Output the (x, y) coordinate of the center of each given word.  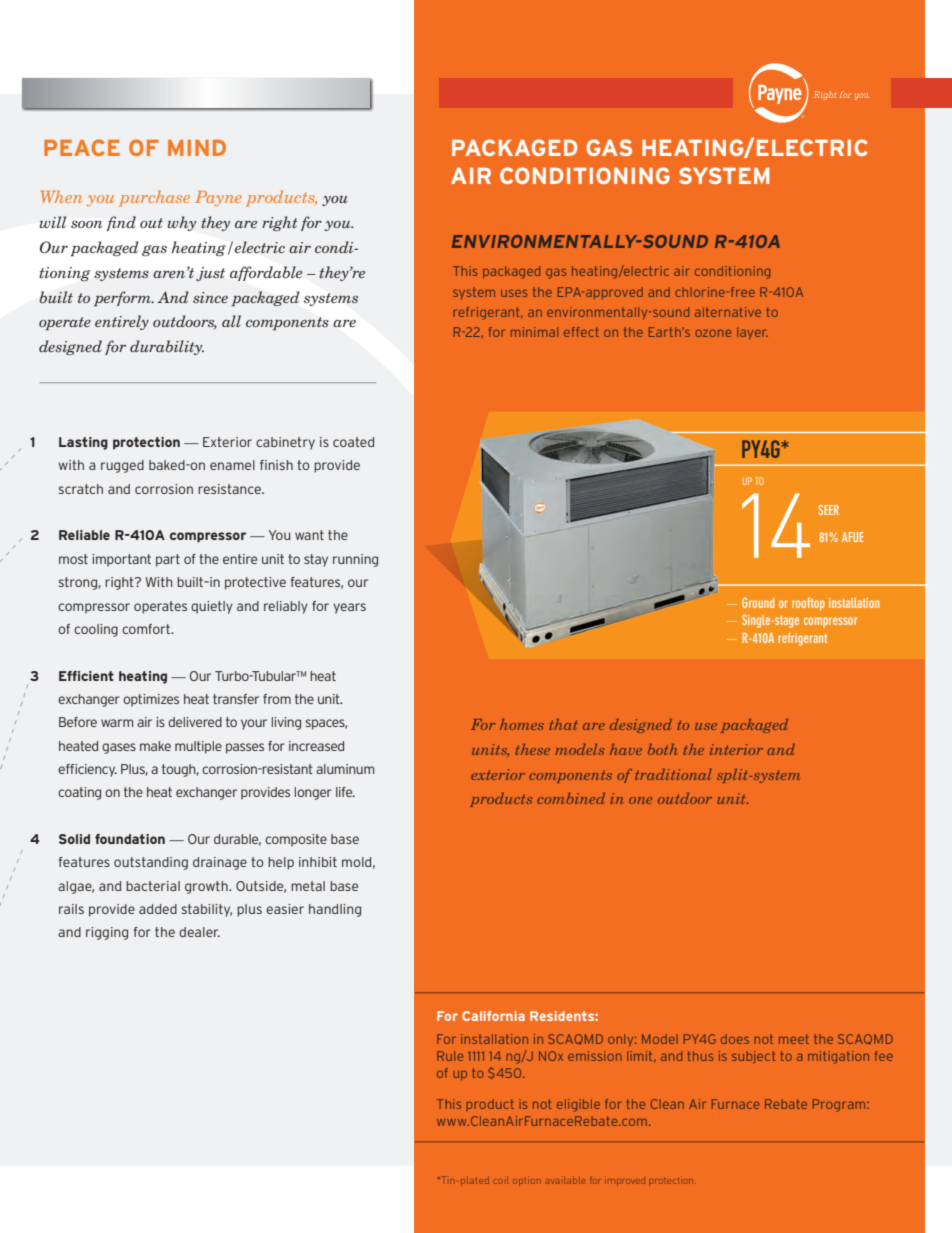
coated (353, 442)
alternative (728, 312)
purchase (154, 198)
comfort (147, 629)
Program (840, 1105)
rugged (122, 466)
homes (522, 724)
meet (794, 1039)
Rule (450, 1056)
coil (501, 1181)
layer (752, 333)
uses (514, 293)
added (158, 909)
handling (335, 910)
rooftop (808, 604)
